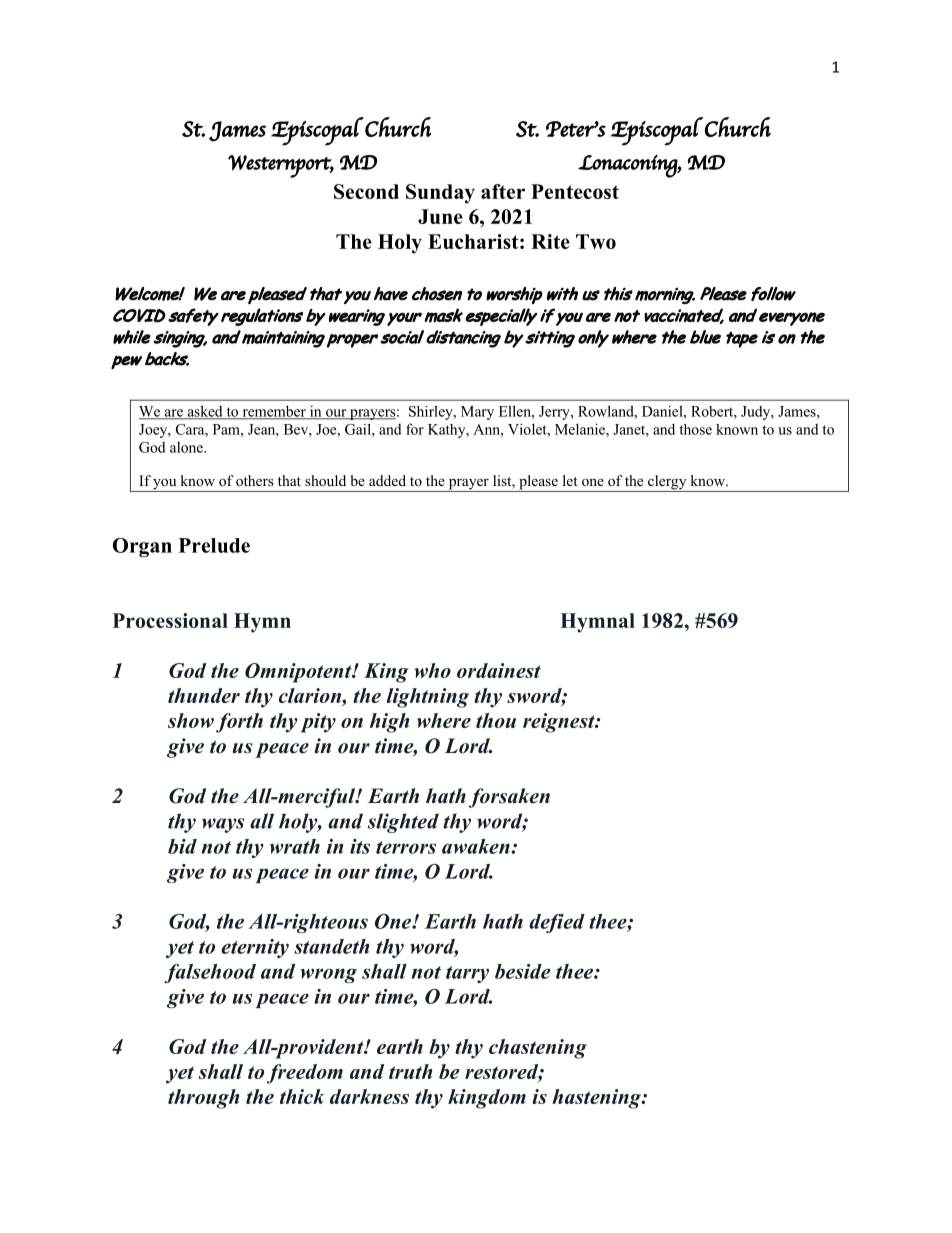 The width and height of the screenshot is (952, 1233). I want to click on truth, so click(410, 1071).
